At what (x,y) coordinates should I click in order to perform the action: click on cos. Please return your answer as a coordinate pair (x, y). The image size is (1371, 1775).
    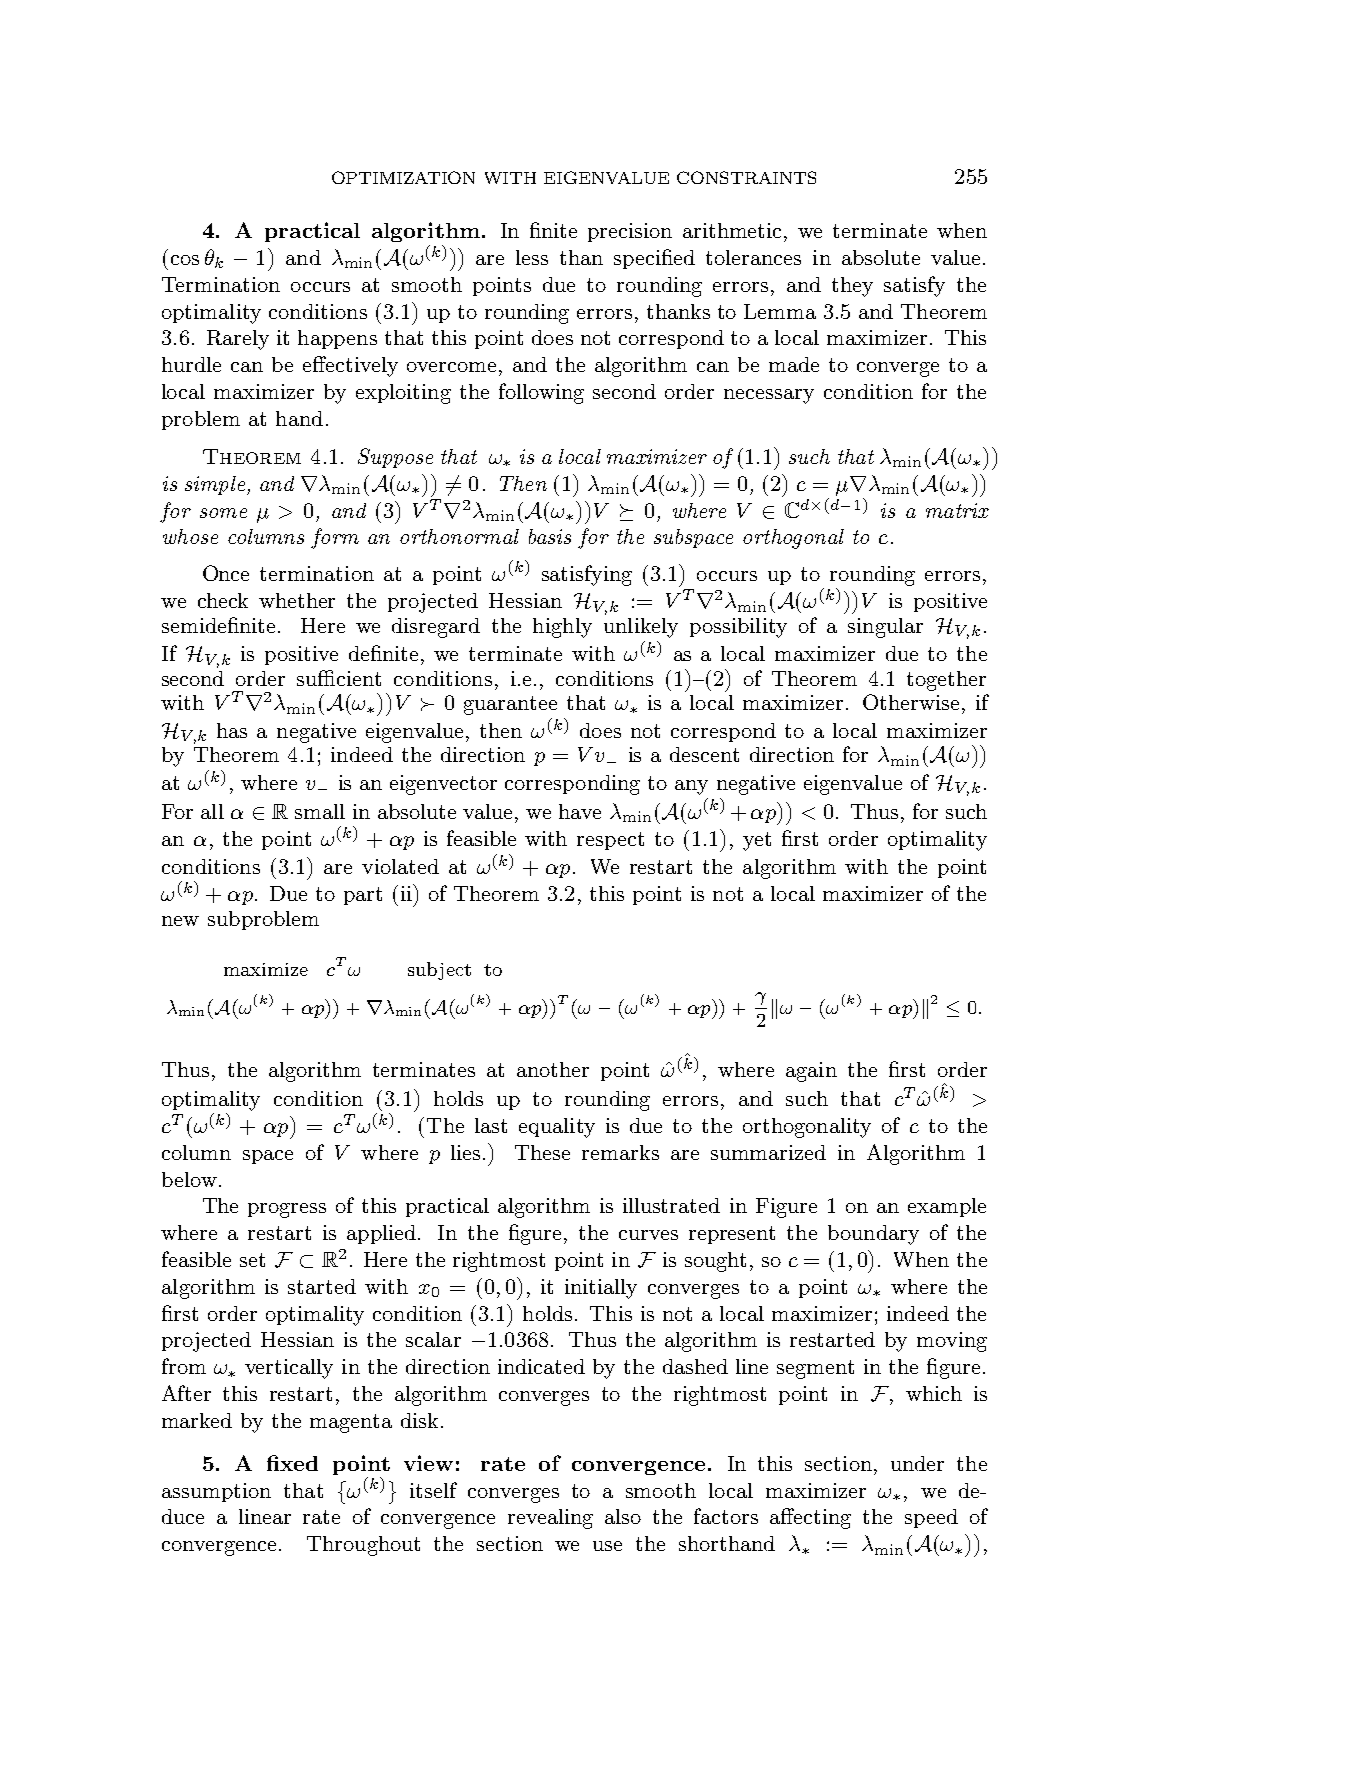
    Looking at the image, I should click on (185, 260).
